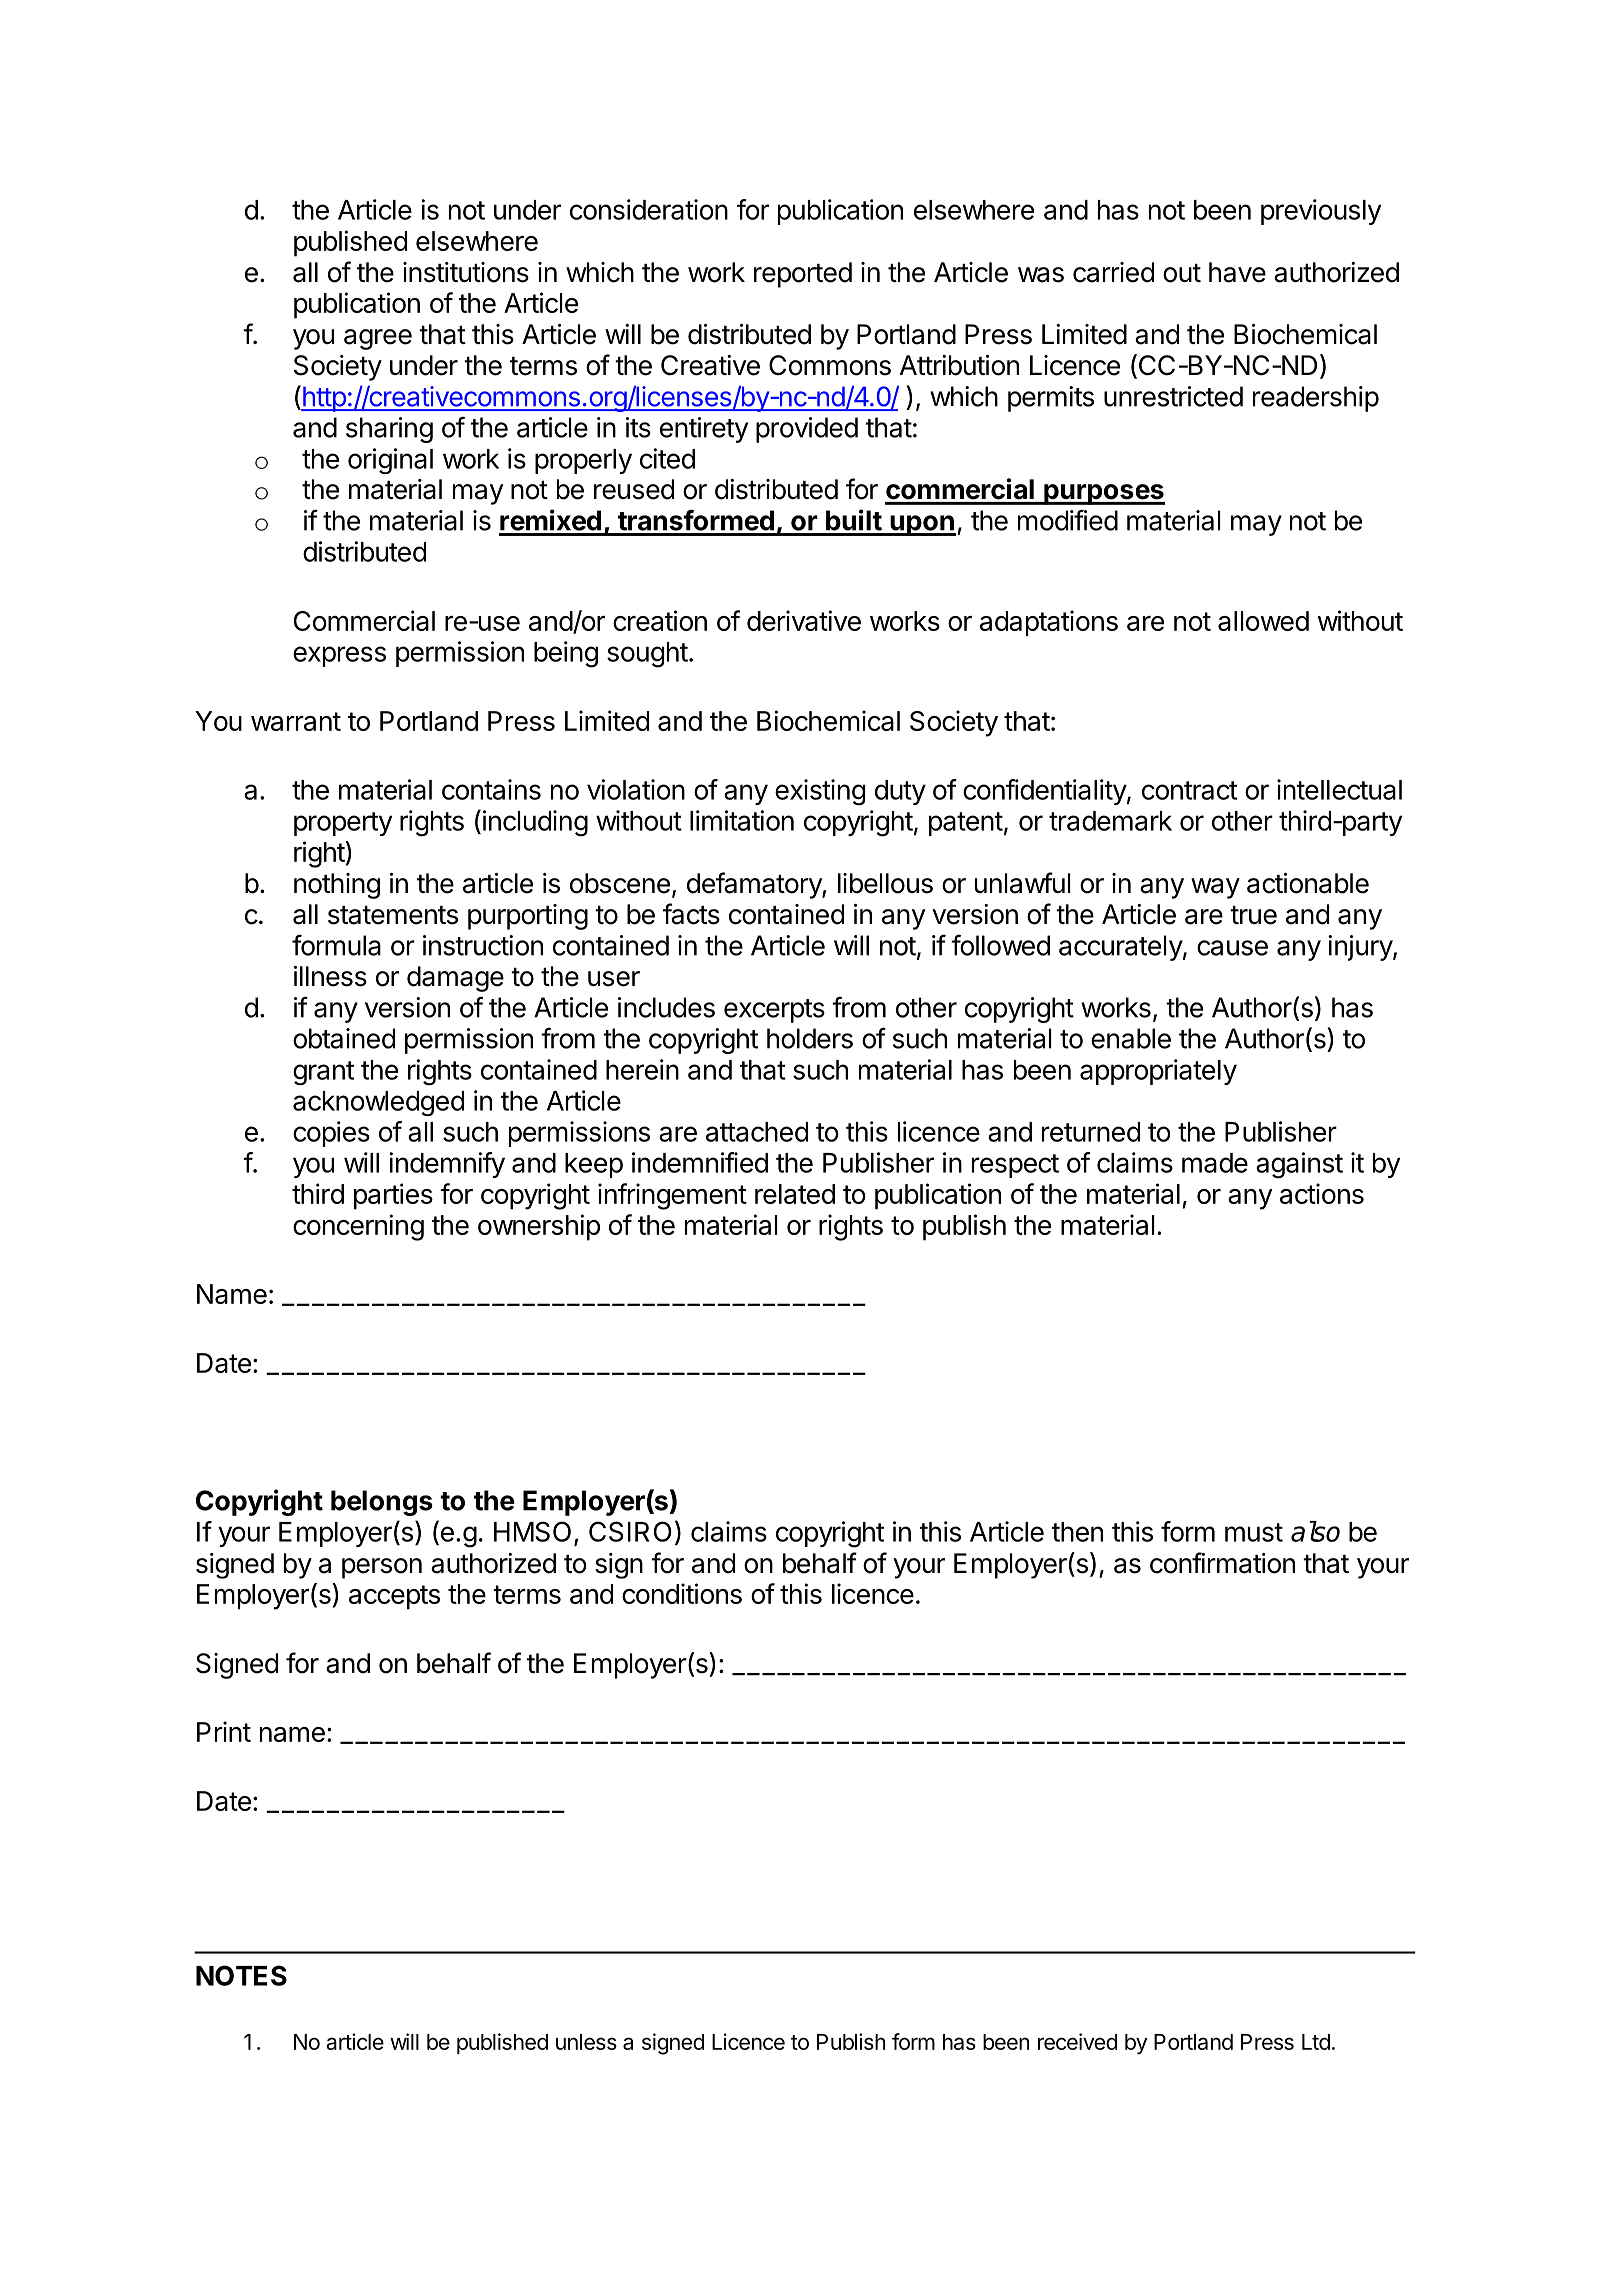 The width and height of the page is (1610, 2276). What do you see at coordinates (757, 1132) in the page?
I see `attached` at bounding box center [757, 1132].
